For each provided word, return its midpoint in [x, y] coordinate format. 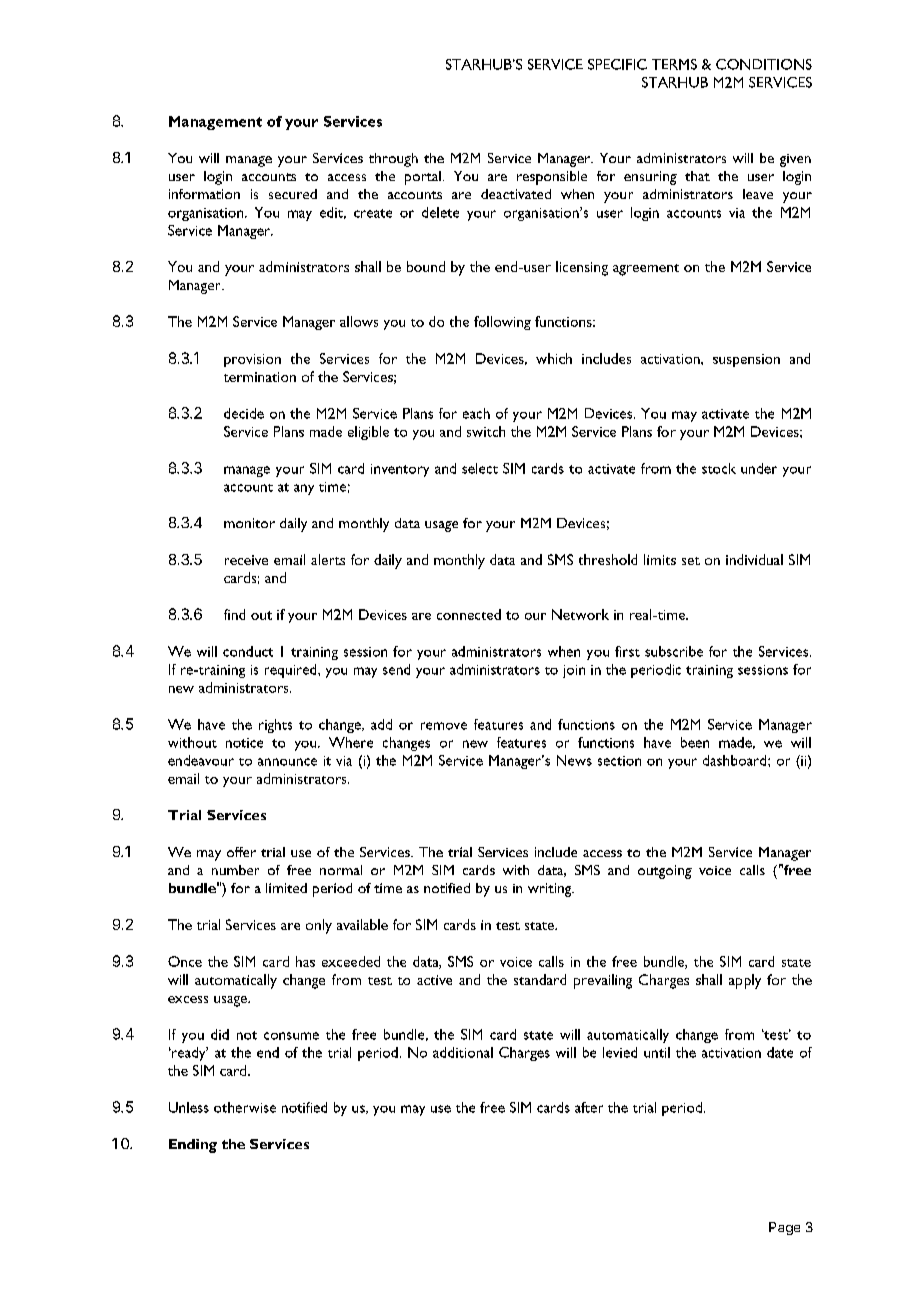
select [480, 468]
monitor [249, 523]
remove [444, 726]
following [502, 323]
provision [252, 360]
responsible [552, 178]
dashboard [736, 760]
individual [754, 559]
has [305, 961]
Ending [193, 1146]
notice [244, 743]
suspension [746, 360]
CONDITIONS [764, 64]
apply [745, 981]
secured [293, 194]
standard [540, 979]
